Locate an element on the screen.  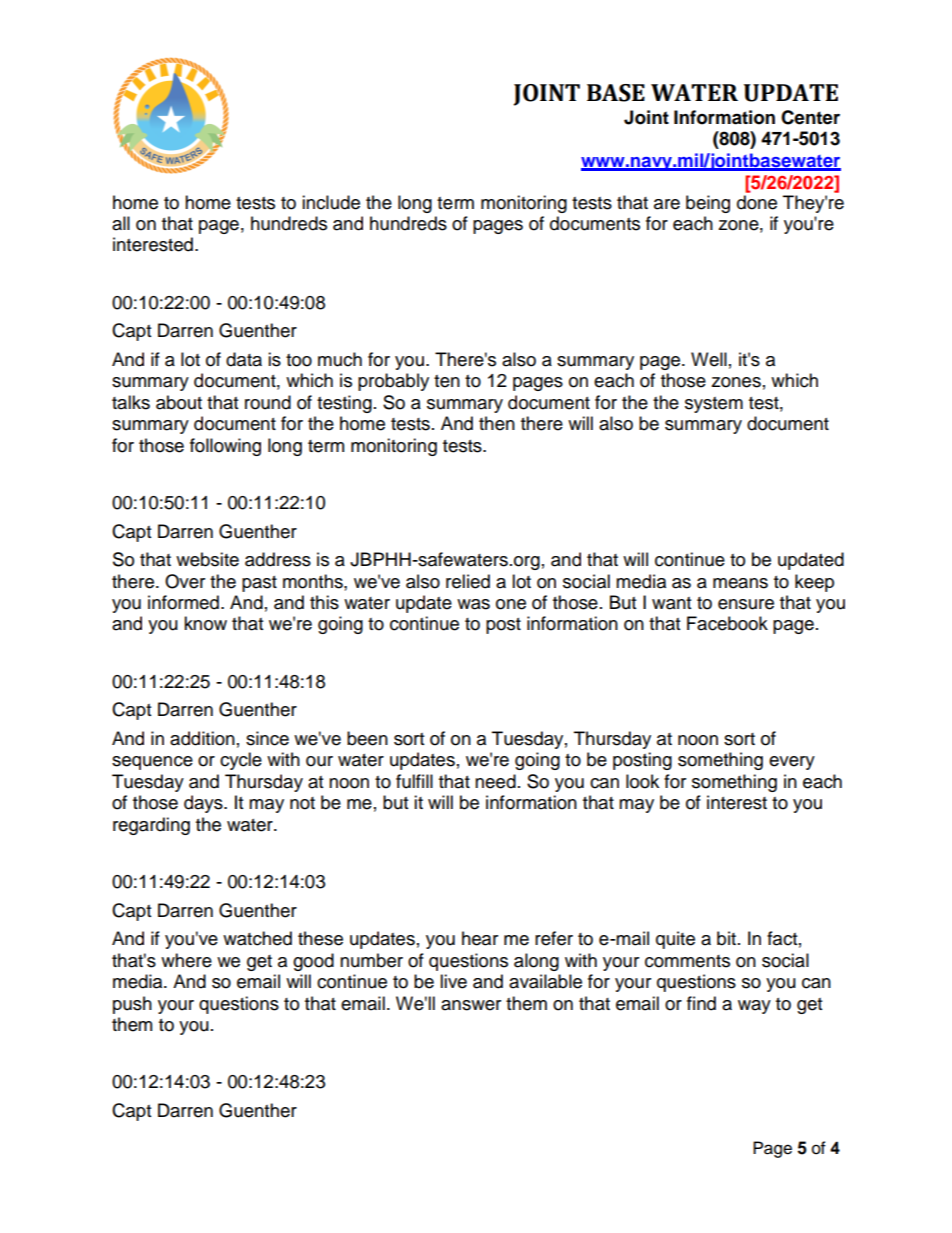
website is located at coordinates (207, 559).
